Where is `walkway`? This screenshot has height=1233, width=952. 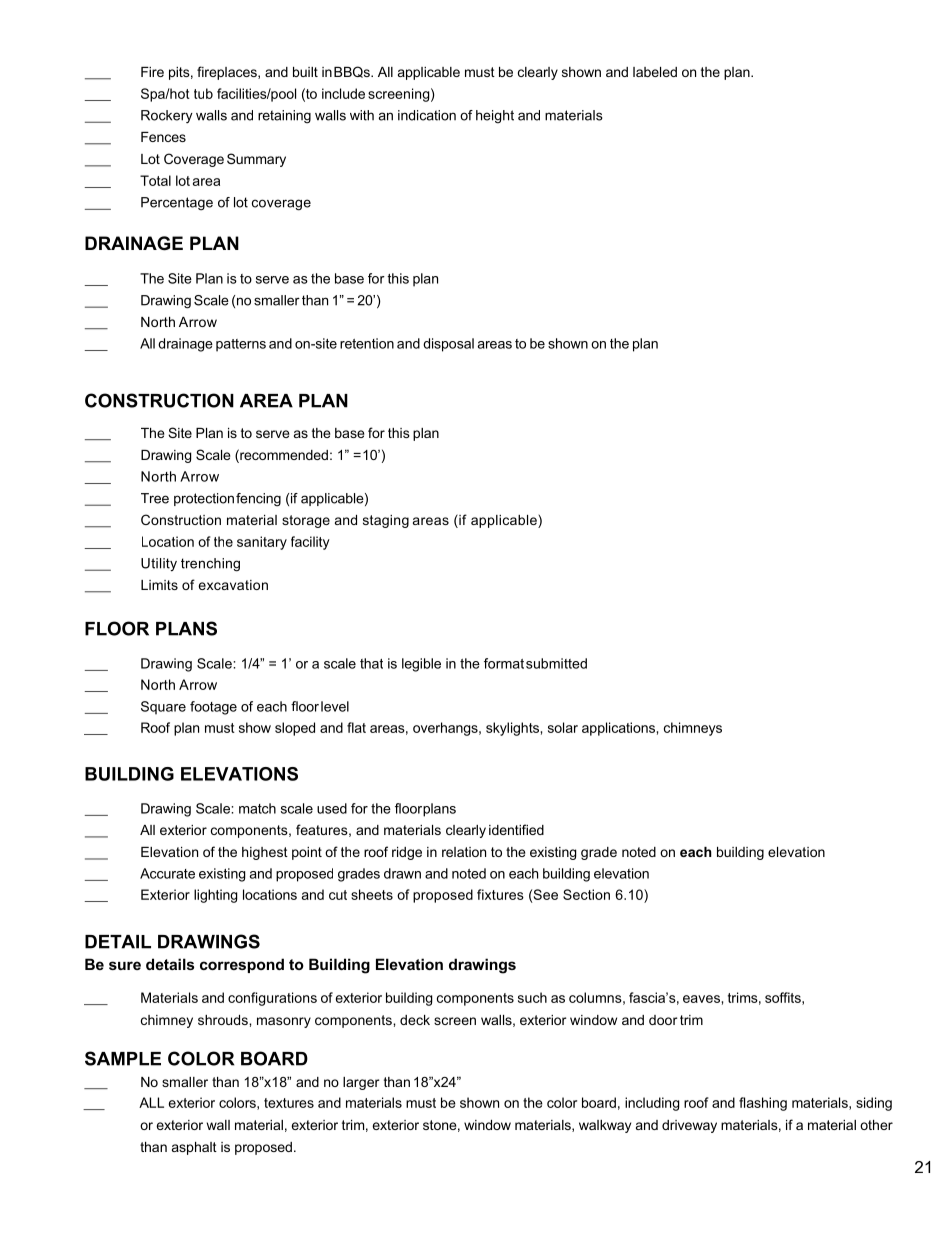 walkway is located at coordinates (605, 1126).
